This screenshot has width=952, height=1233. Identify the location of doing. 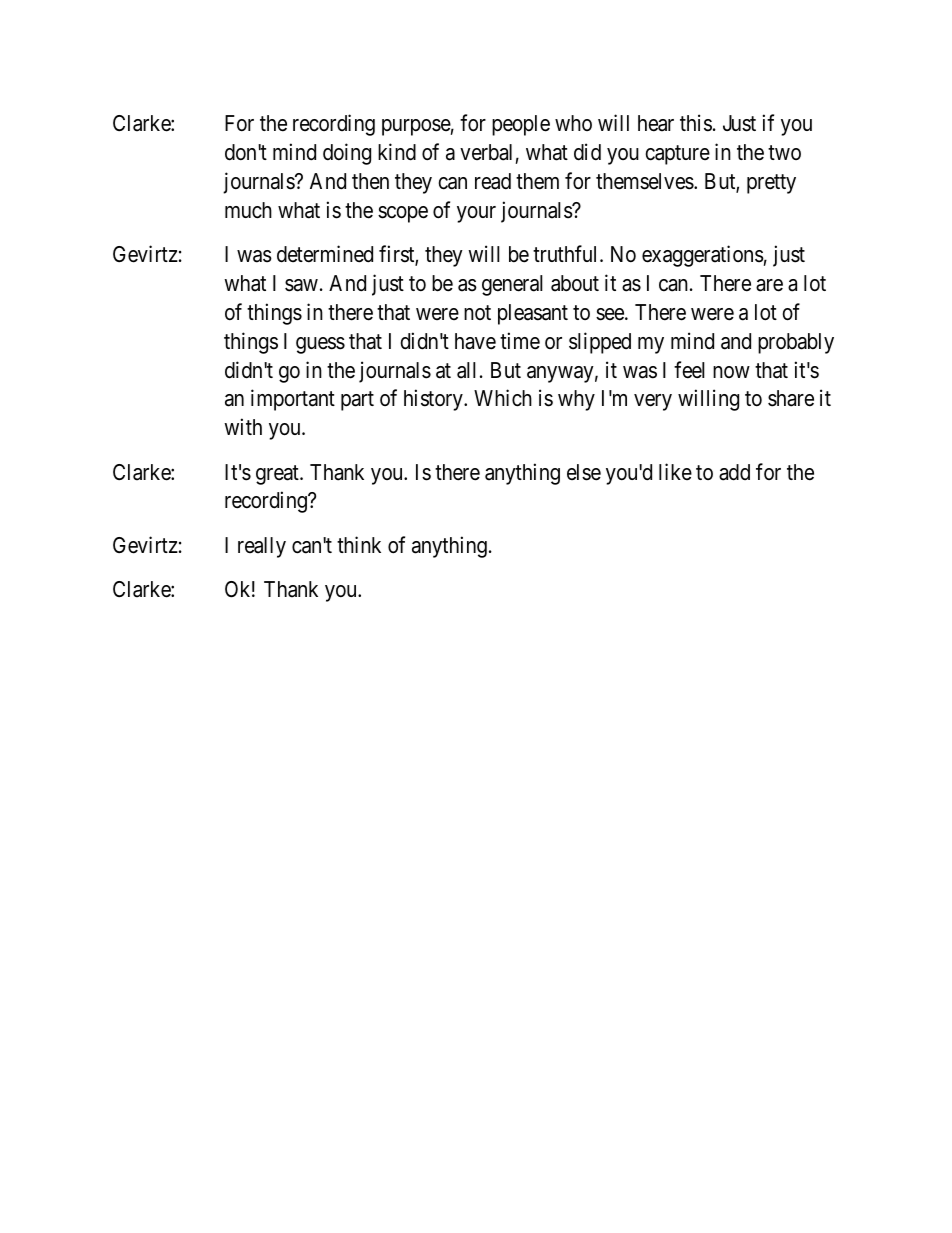
(347, 154).
